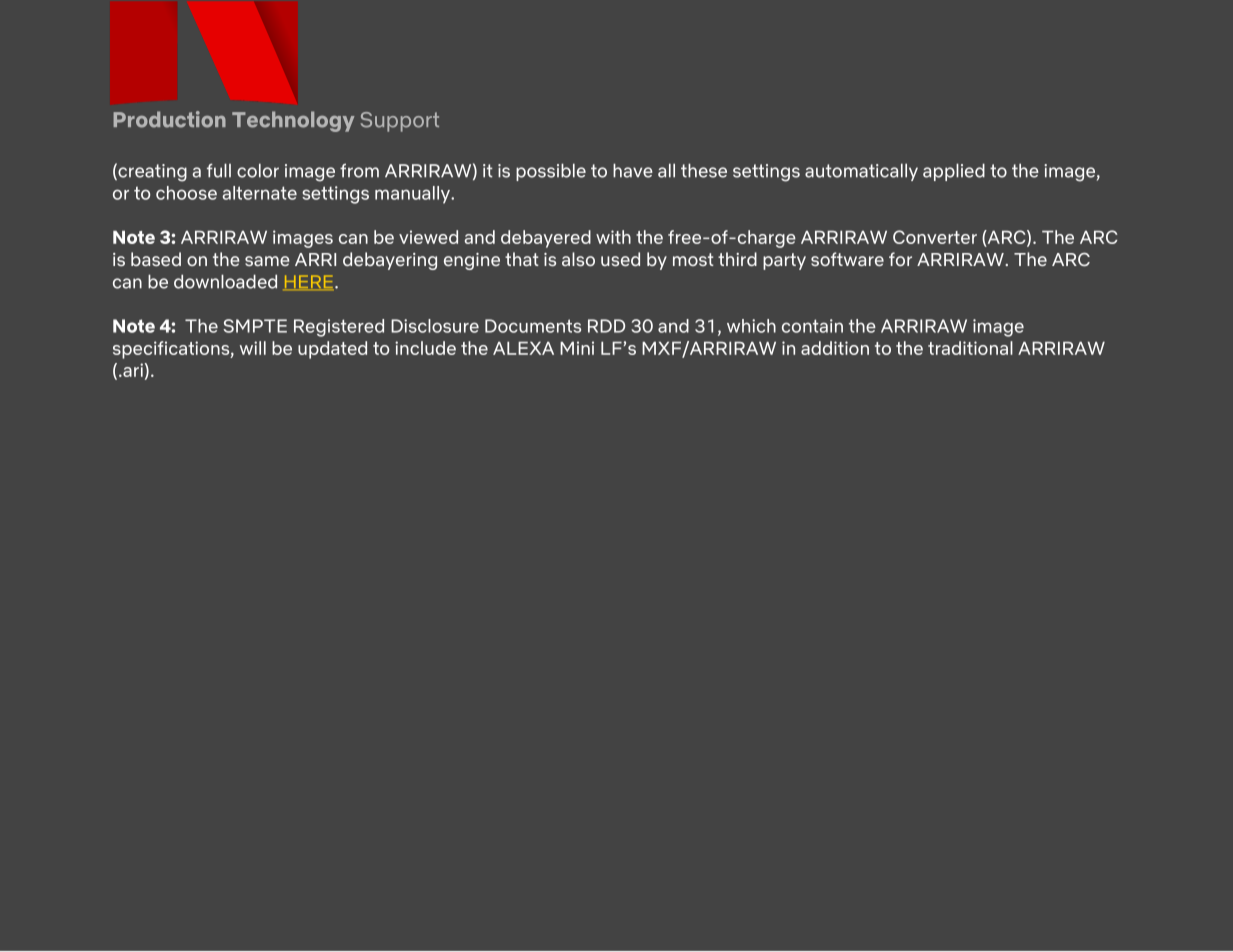 This screenshot has width=1233, height=952. What do you see at coordinates (861, 172) in the screenshot?
I see `automatically` at bounding box center [861, 172].
